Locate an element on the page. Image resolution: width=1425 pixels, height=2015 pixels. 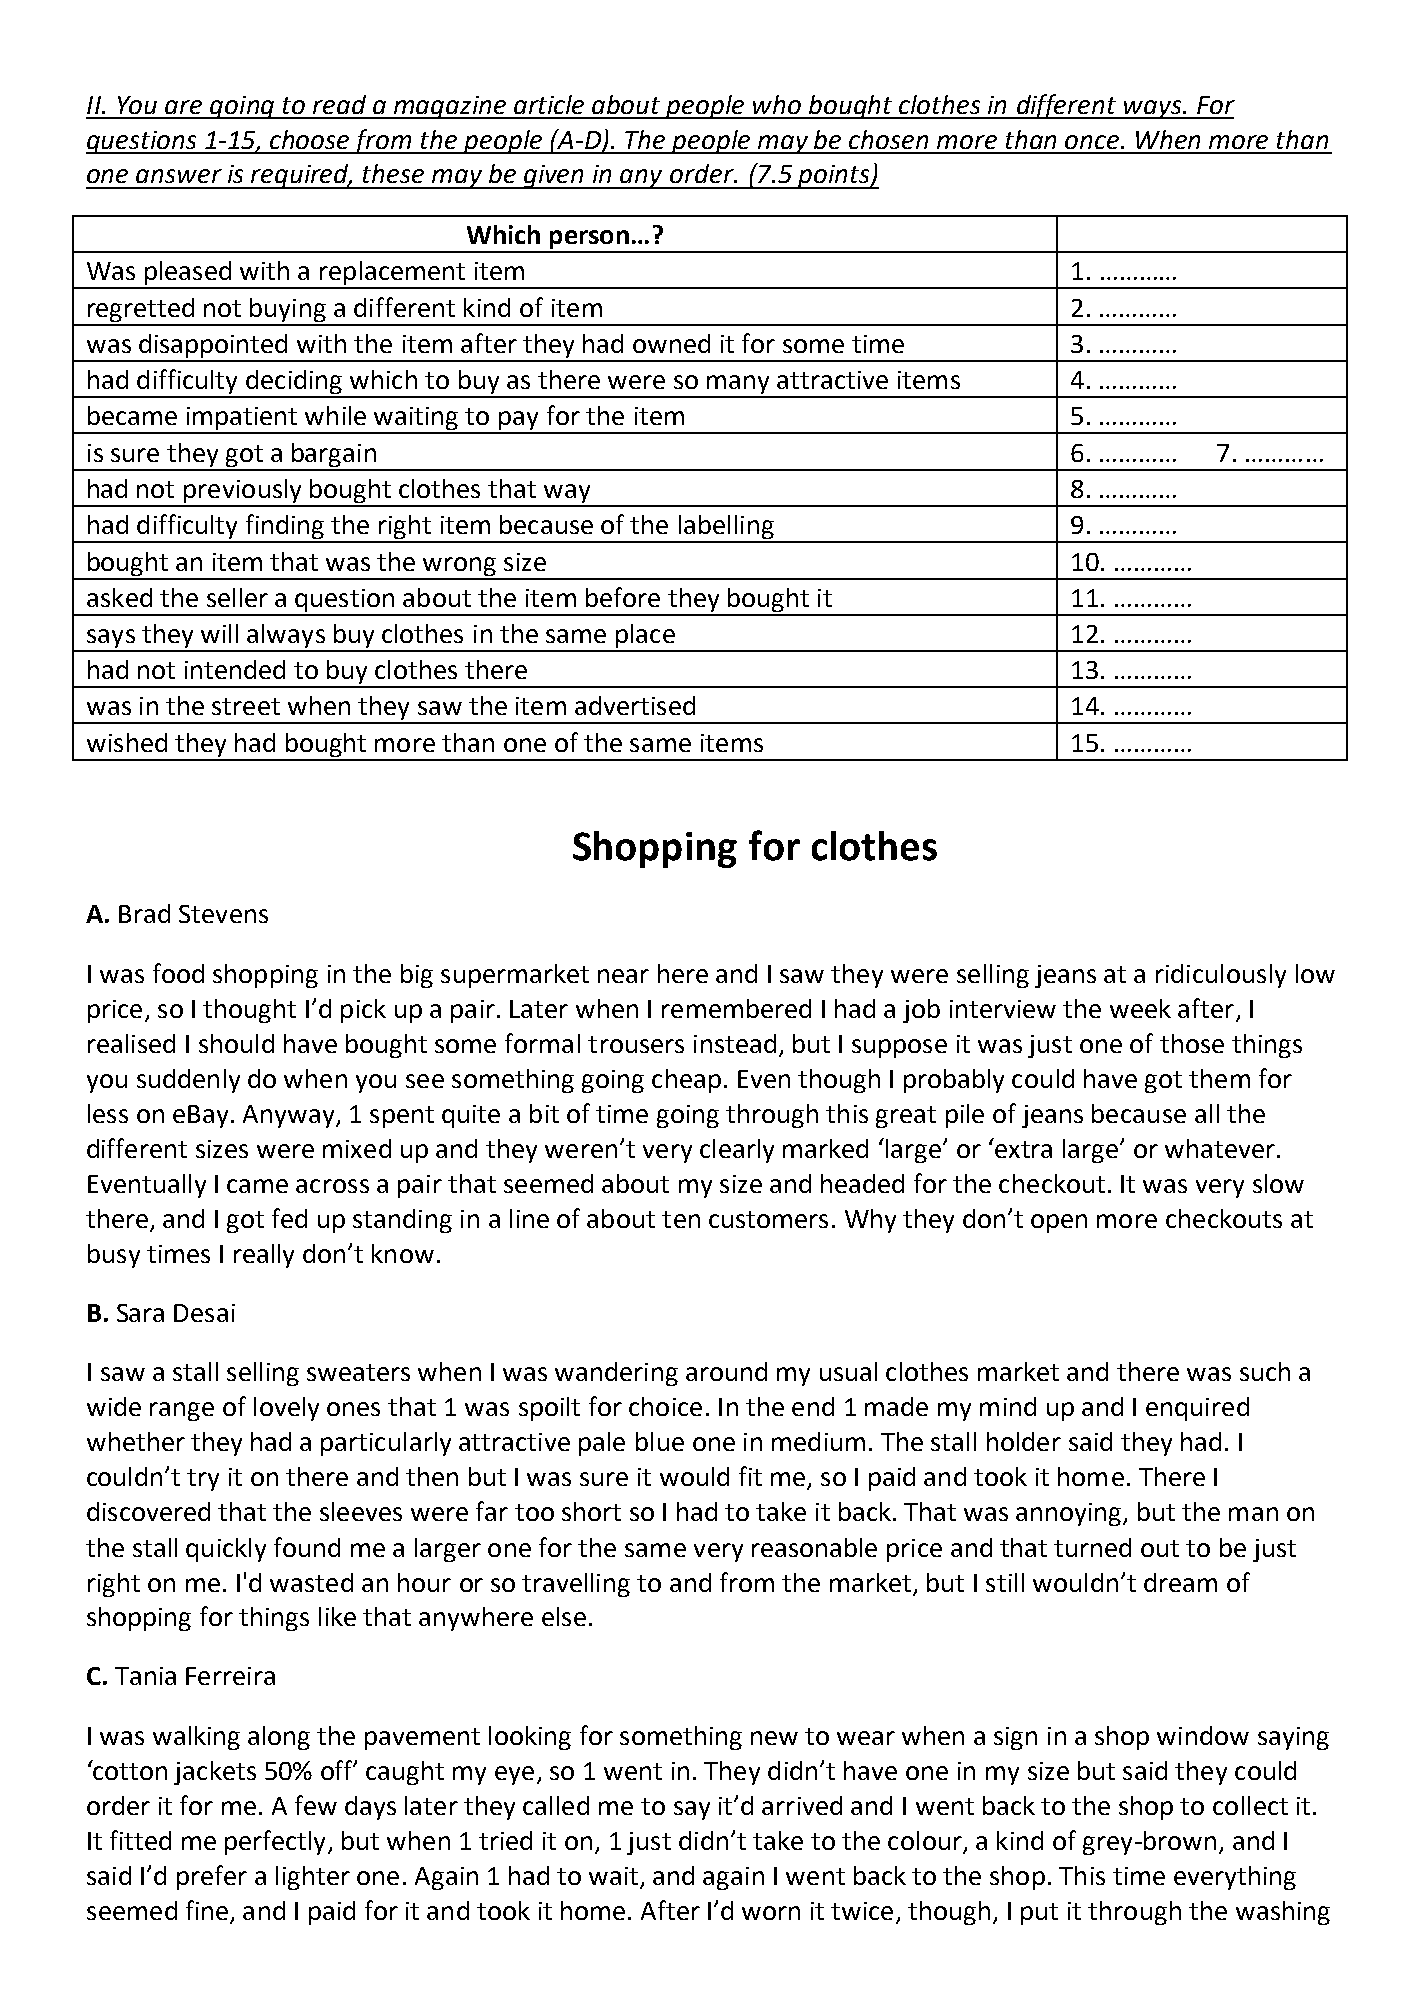
open is located at coordinates (1059, 1223).
